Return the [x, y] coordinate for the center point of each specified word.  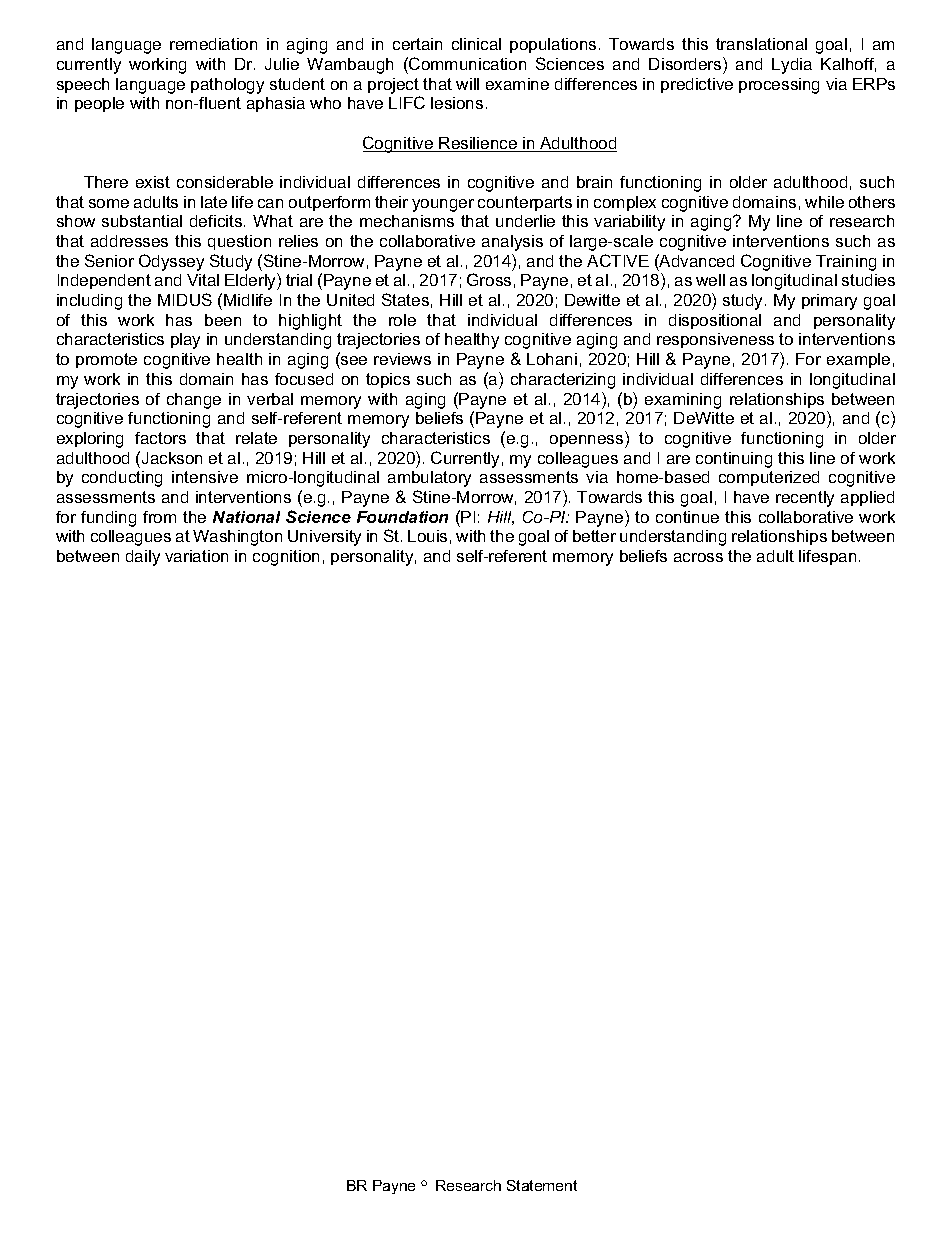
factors [160, 438]
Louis [427, 536]
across [698, 557]
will [467, 84]
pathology [227, 86]
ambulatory [429, 479]
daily [143, 558]
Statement [542, 1185]
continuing [734, 460]
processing [779, 86]
